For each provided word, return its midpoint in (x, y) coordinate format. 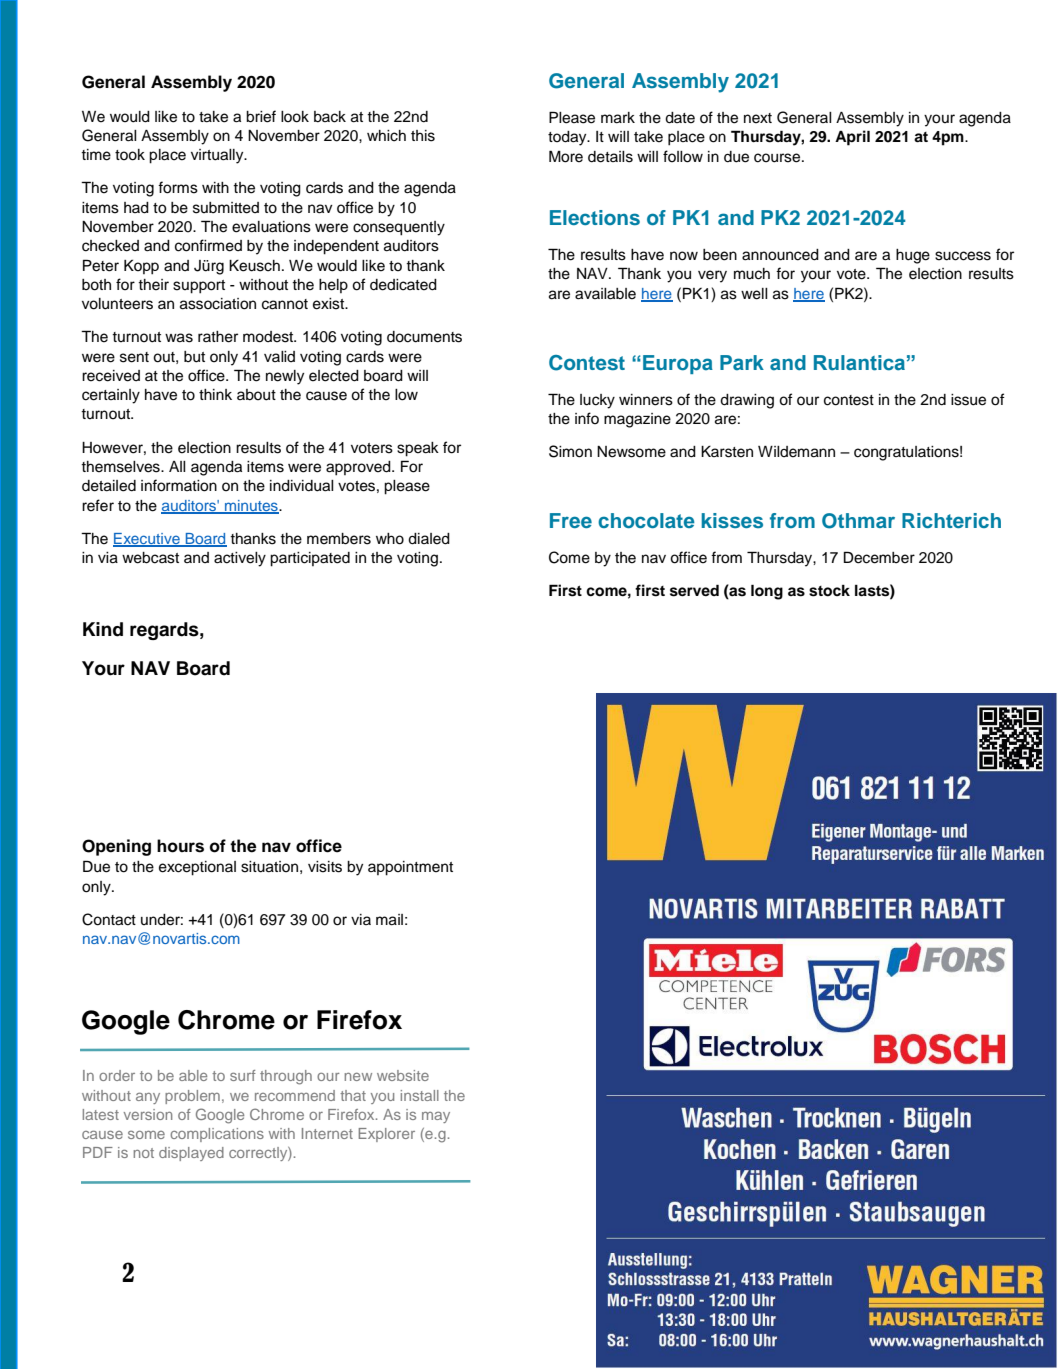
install (420, 1095)
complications (217, 1135)
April (852, 138)
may (436, 1117)
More (566, 156)
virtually (218, 156)
